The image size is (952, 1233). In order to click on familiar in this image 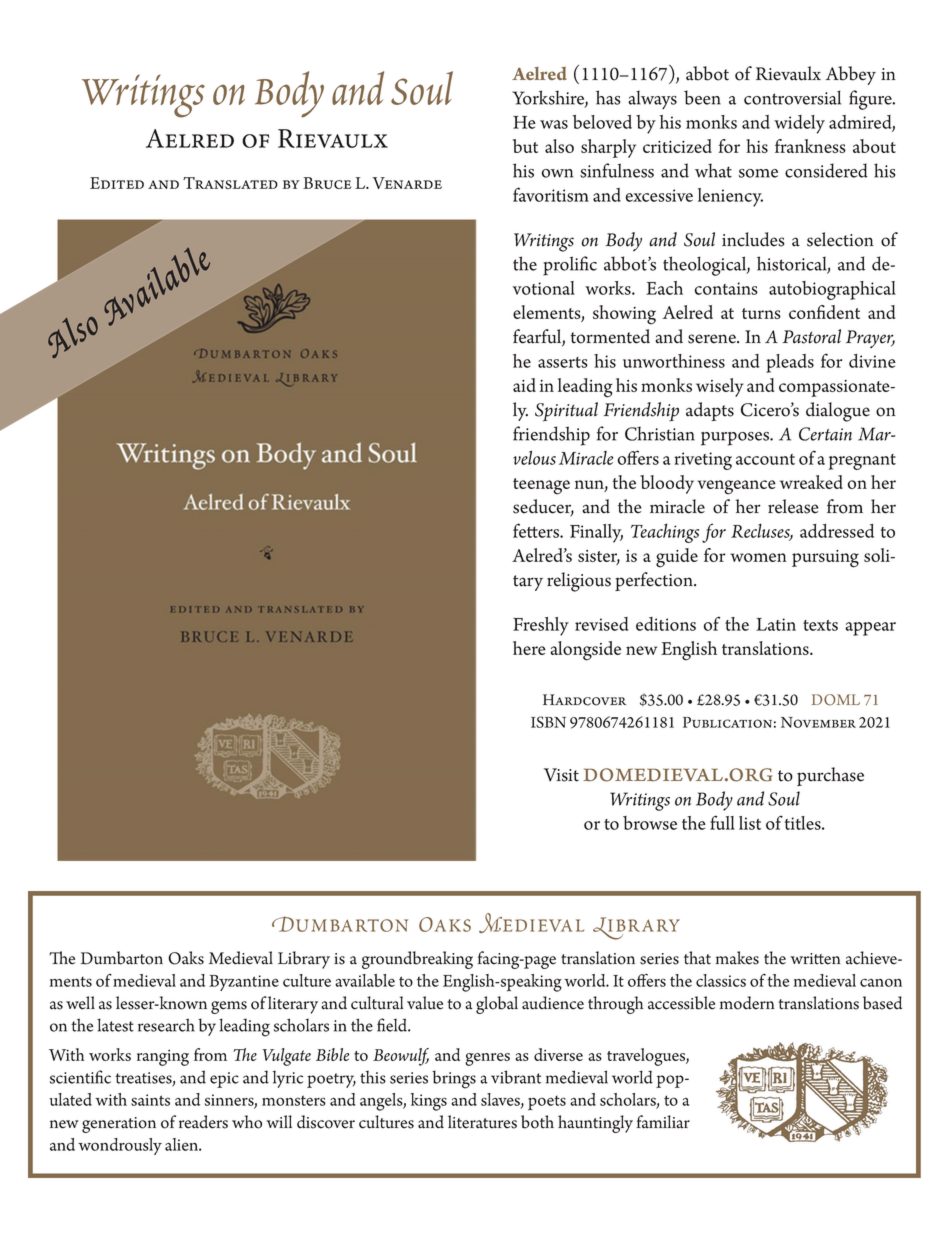, I will do `click(663, 1122)`.
